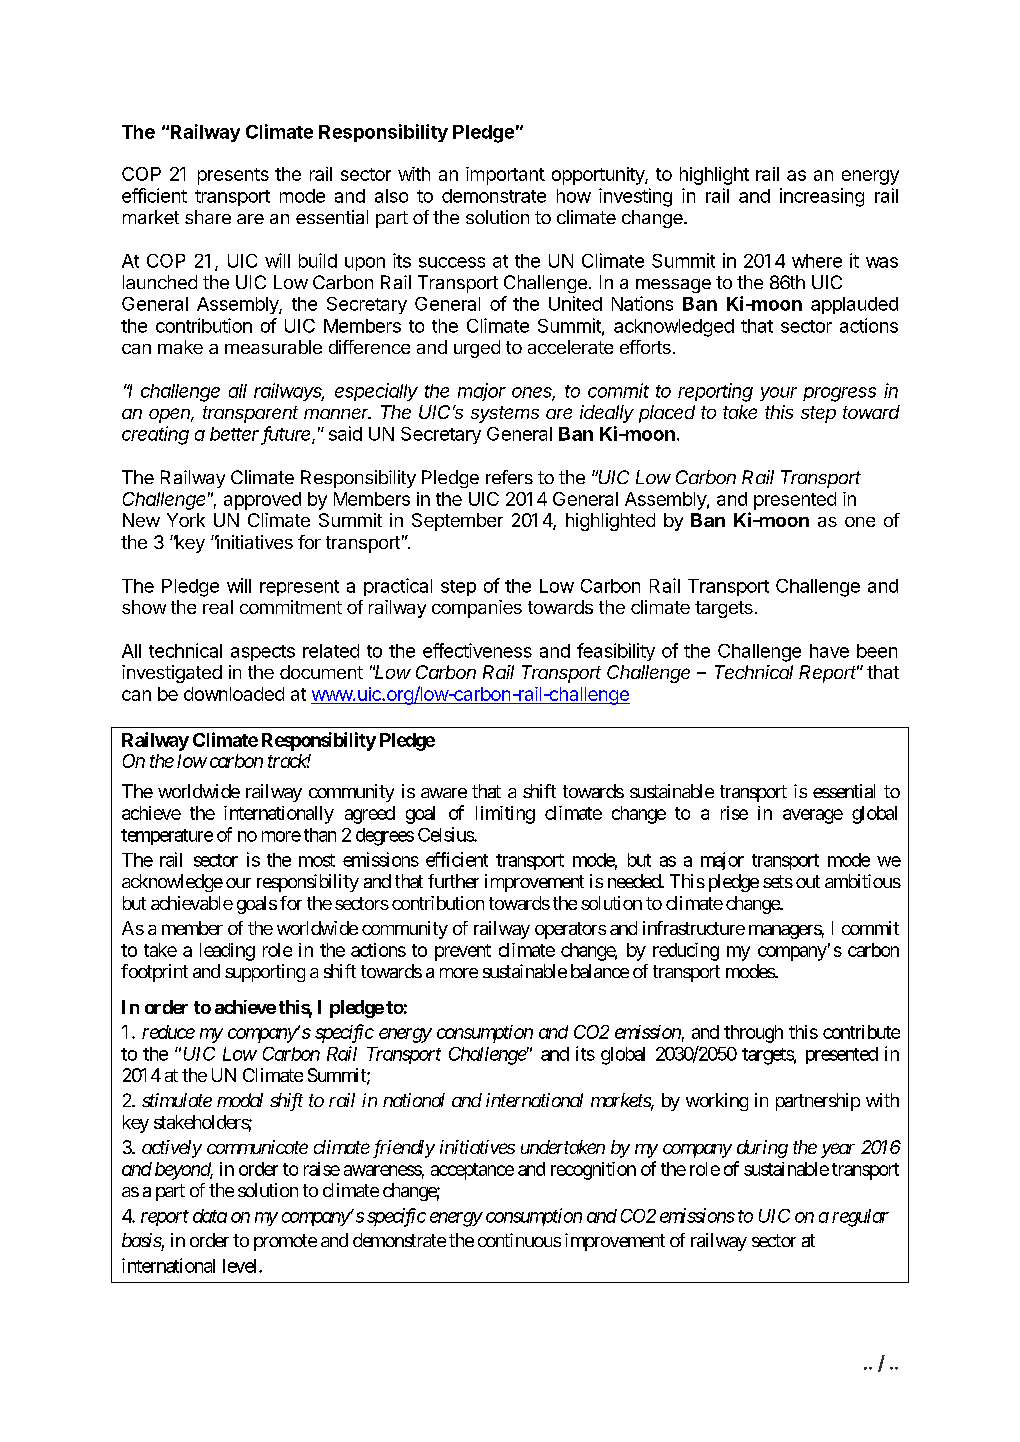 This screenshot has width=1020, height=1442. What do you see at coordinates (829, 651) in the screenshot?
I see `have` at bounding box center [829, 651].
